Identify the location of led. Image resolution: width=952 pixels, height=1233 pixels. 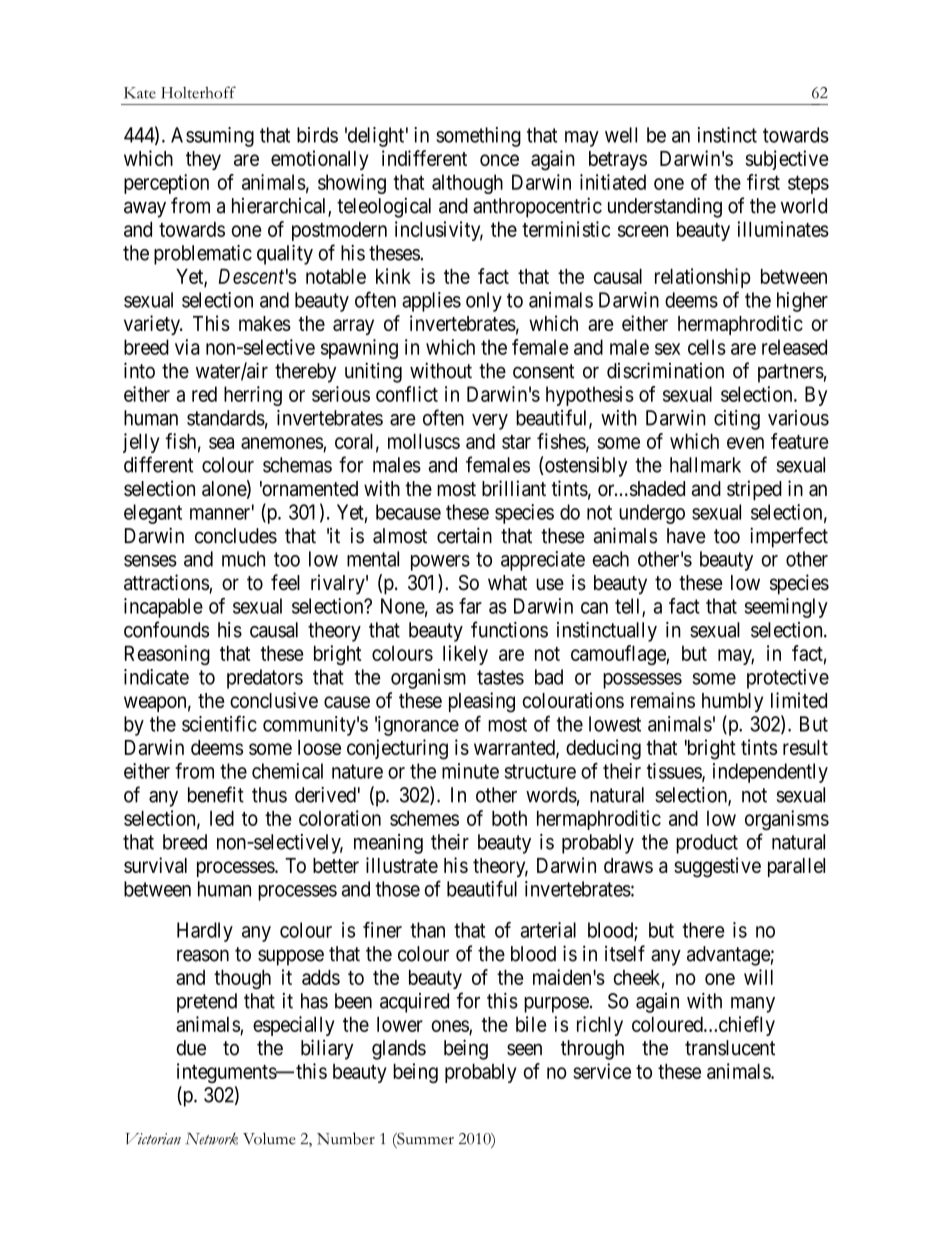
(222, 818).
